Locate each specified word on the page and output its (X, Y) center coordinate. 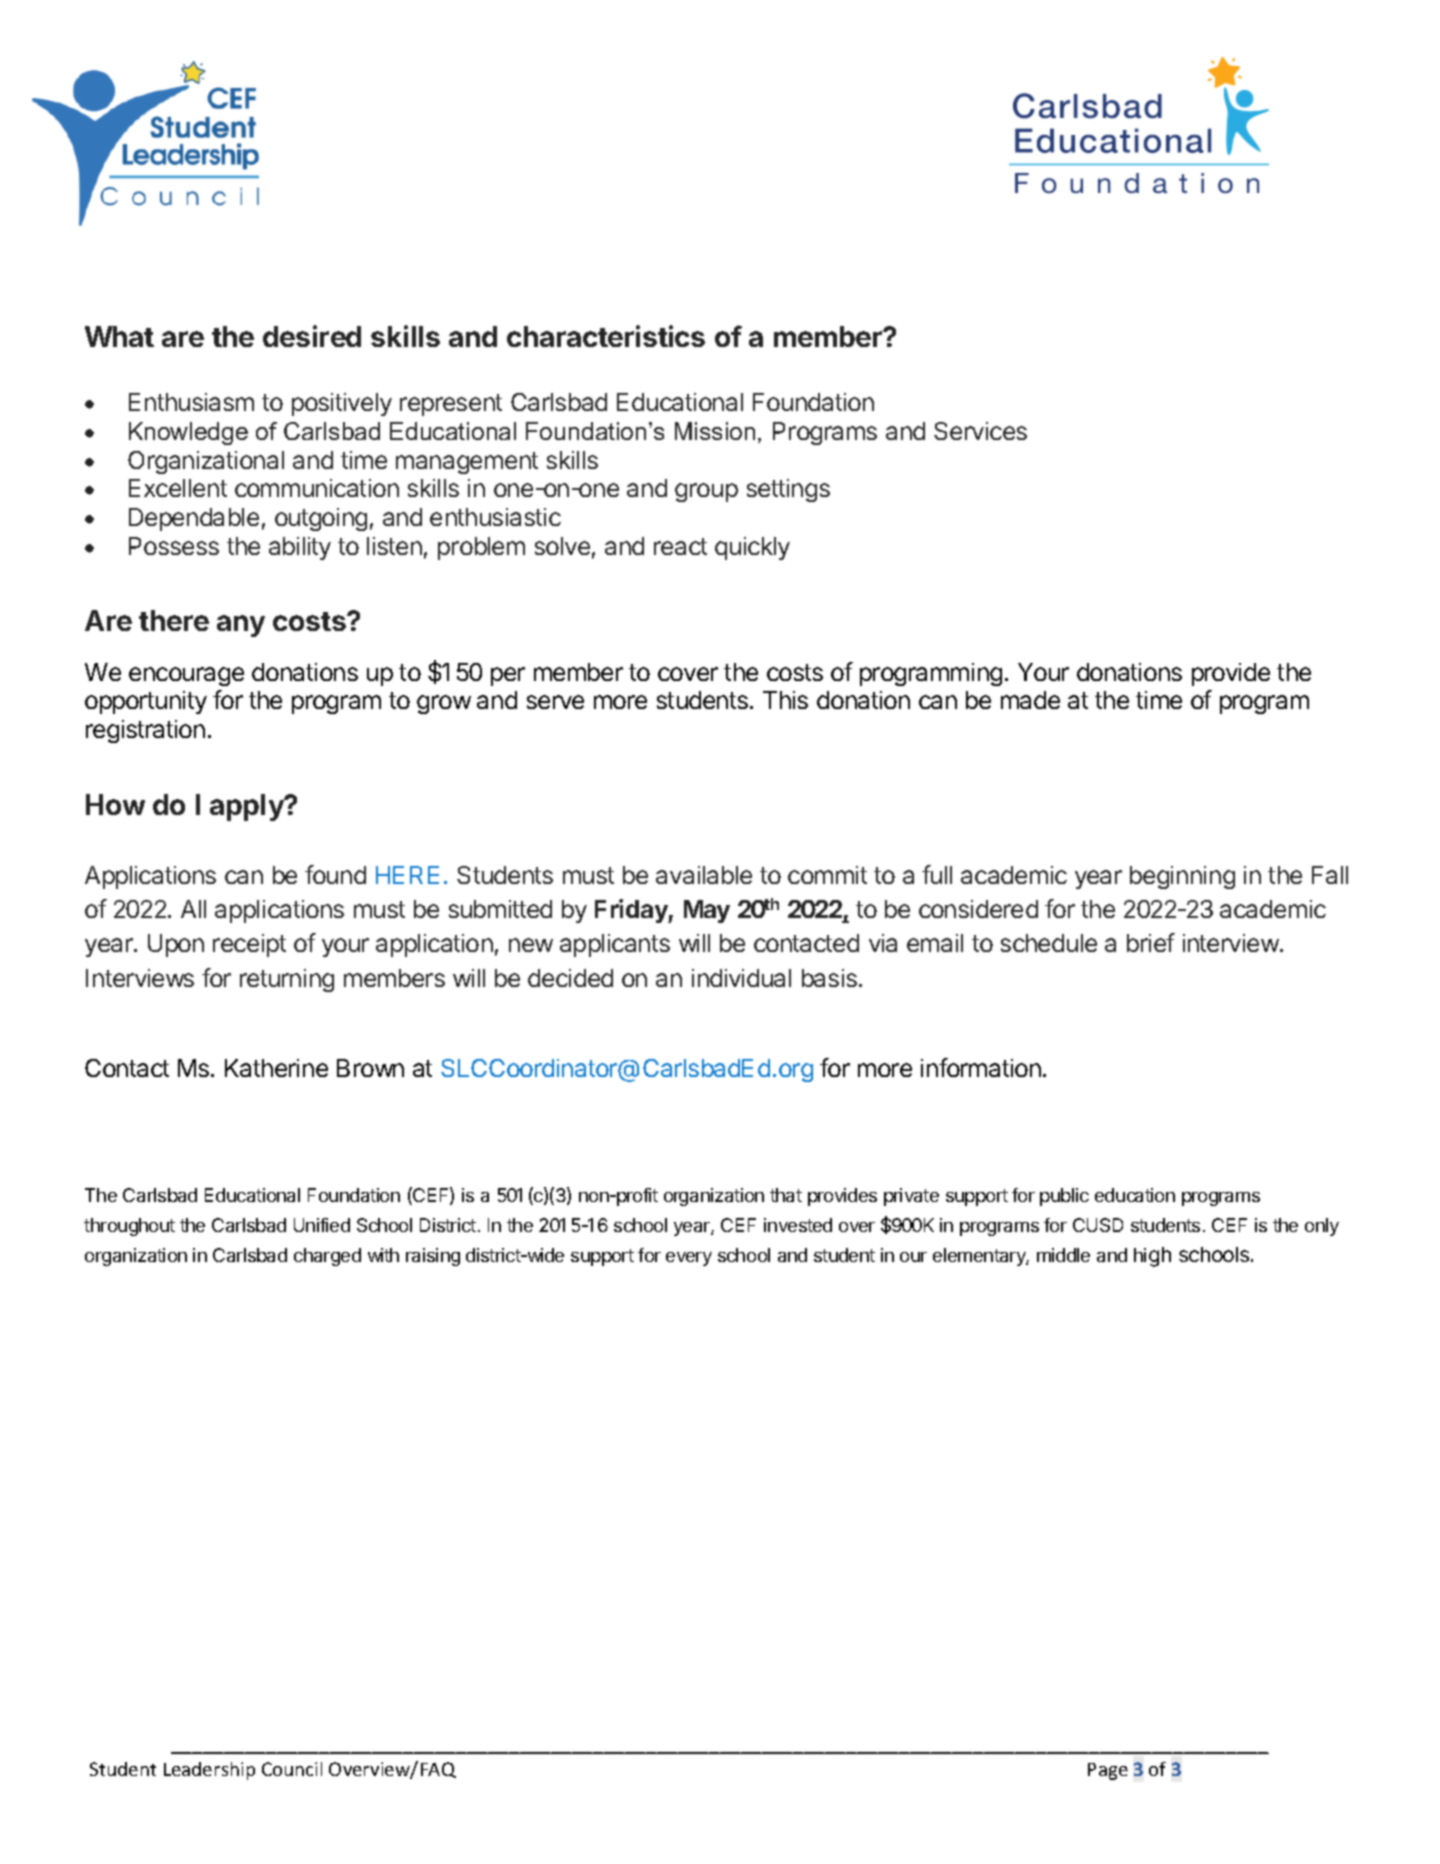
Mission (715, 431)
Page (1108, 1771)
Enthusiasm (191, 402)
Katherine (276, 1068)
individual (741, 978)
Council (292, 1769)
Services (980, 431)
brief (1151, 942)
